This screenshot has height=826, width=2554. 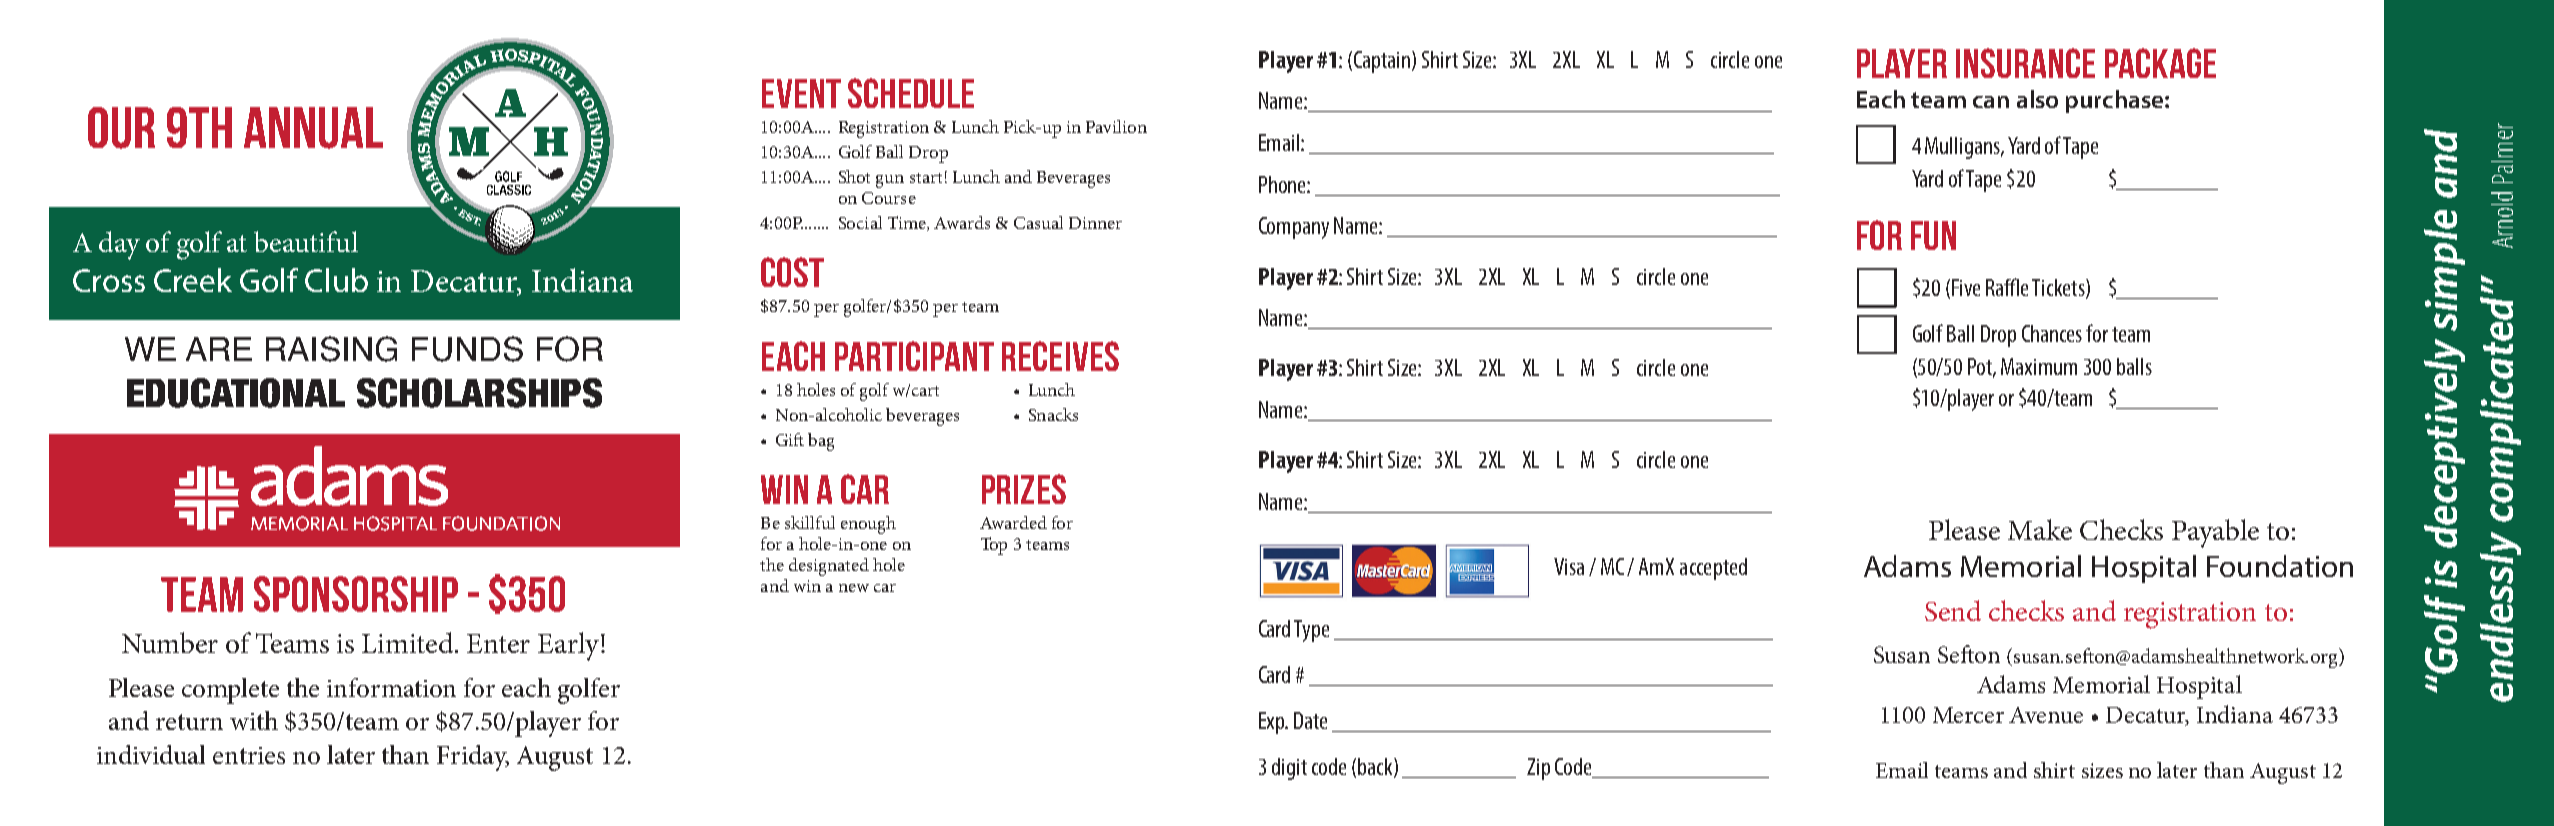 What do you see at coordinates (2037, 99) in the screenshot?
I see `also` at bounding box center [2037, 99].
